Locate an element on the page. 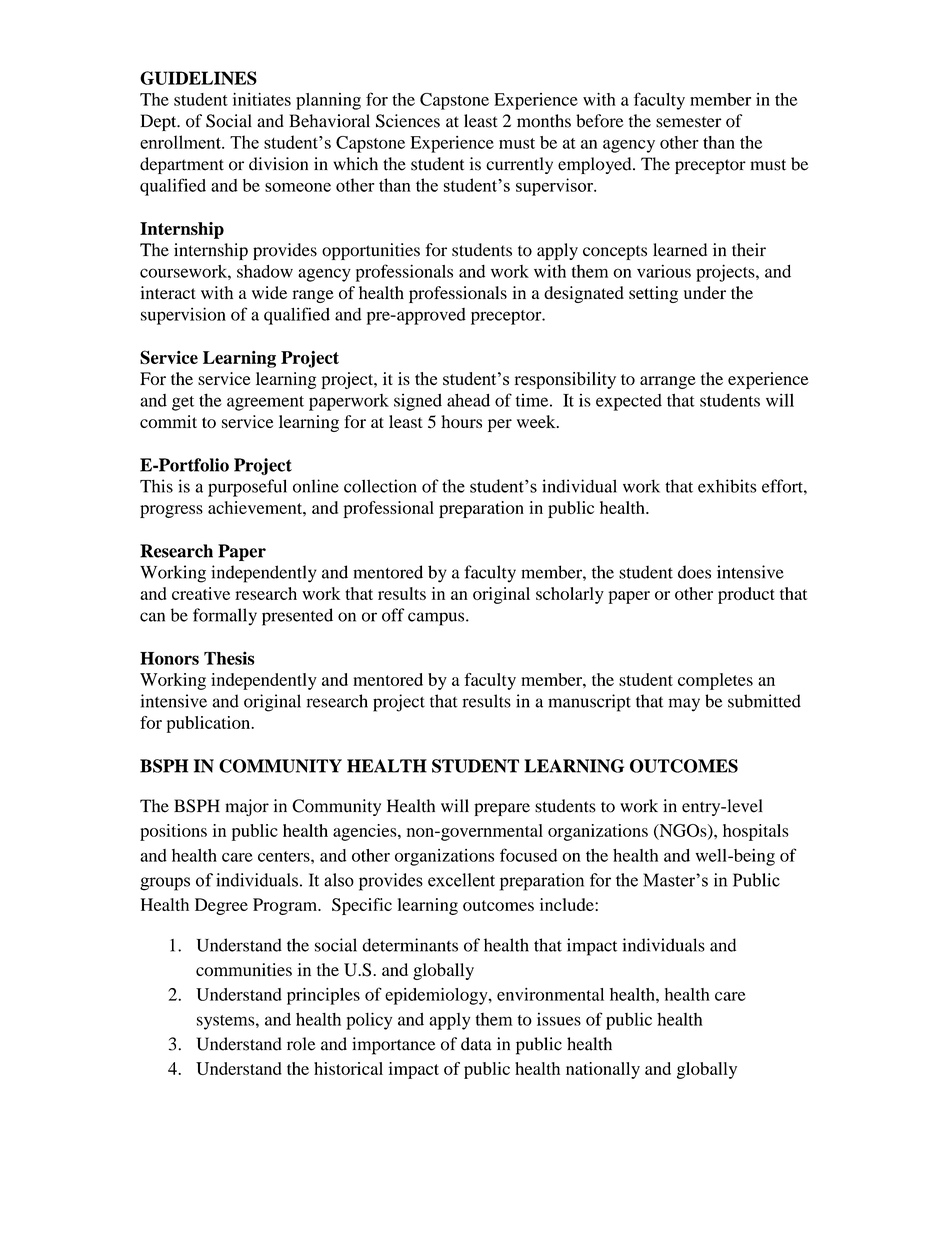  major is located at coordinates (247, 807).
